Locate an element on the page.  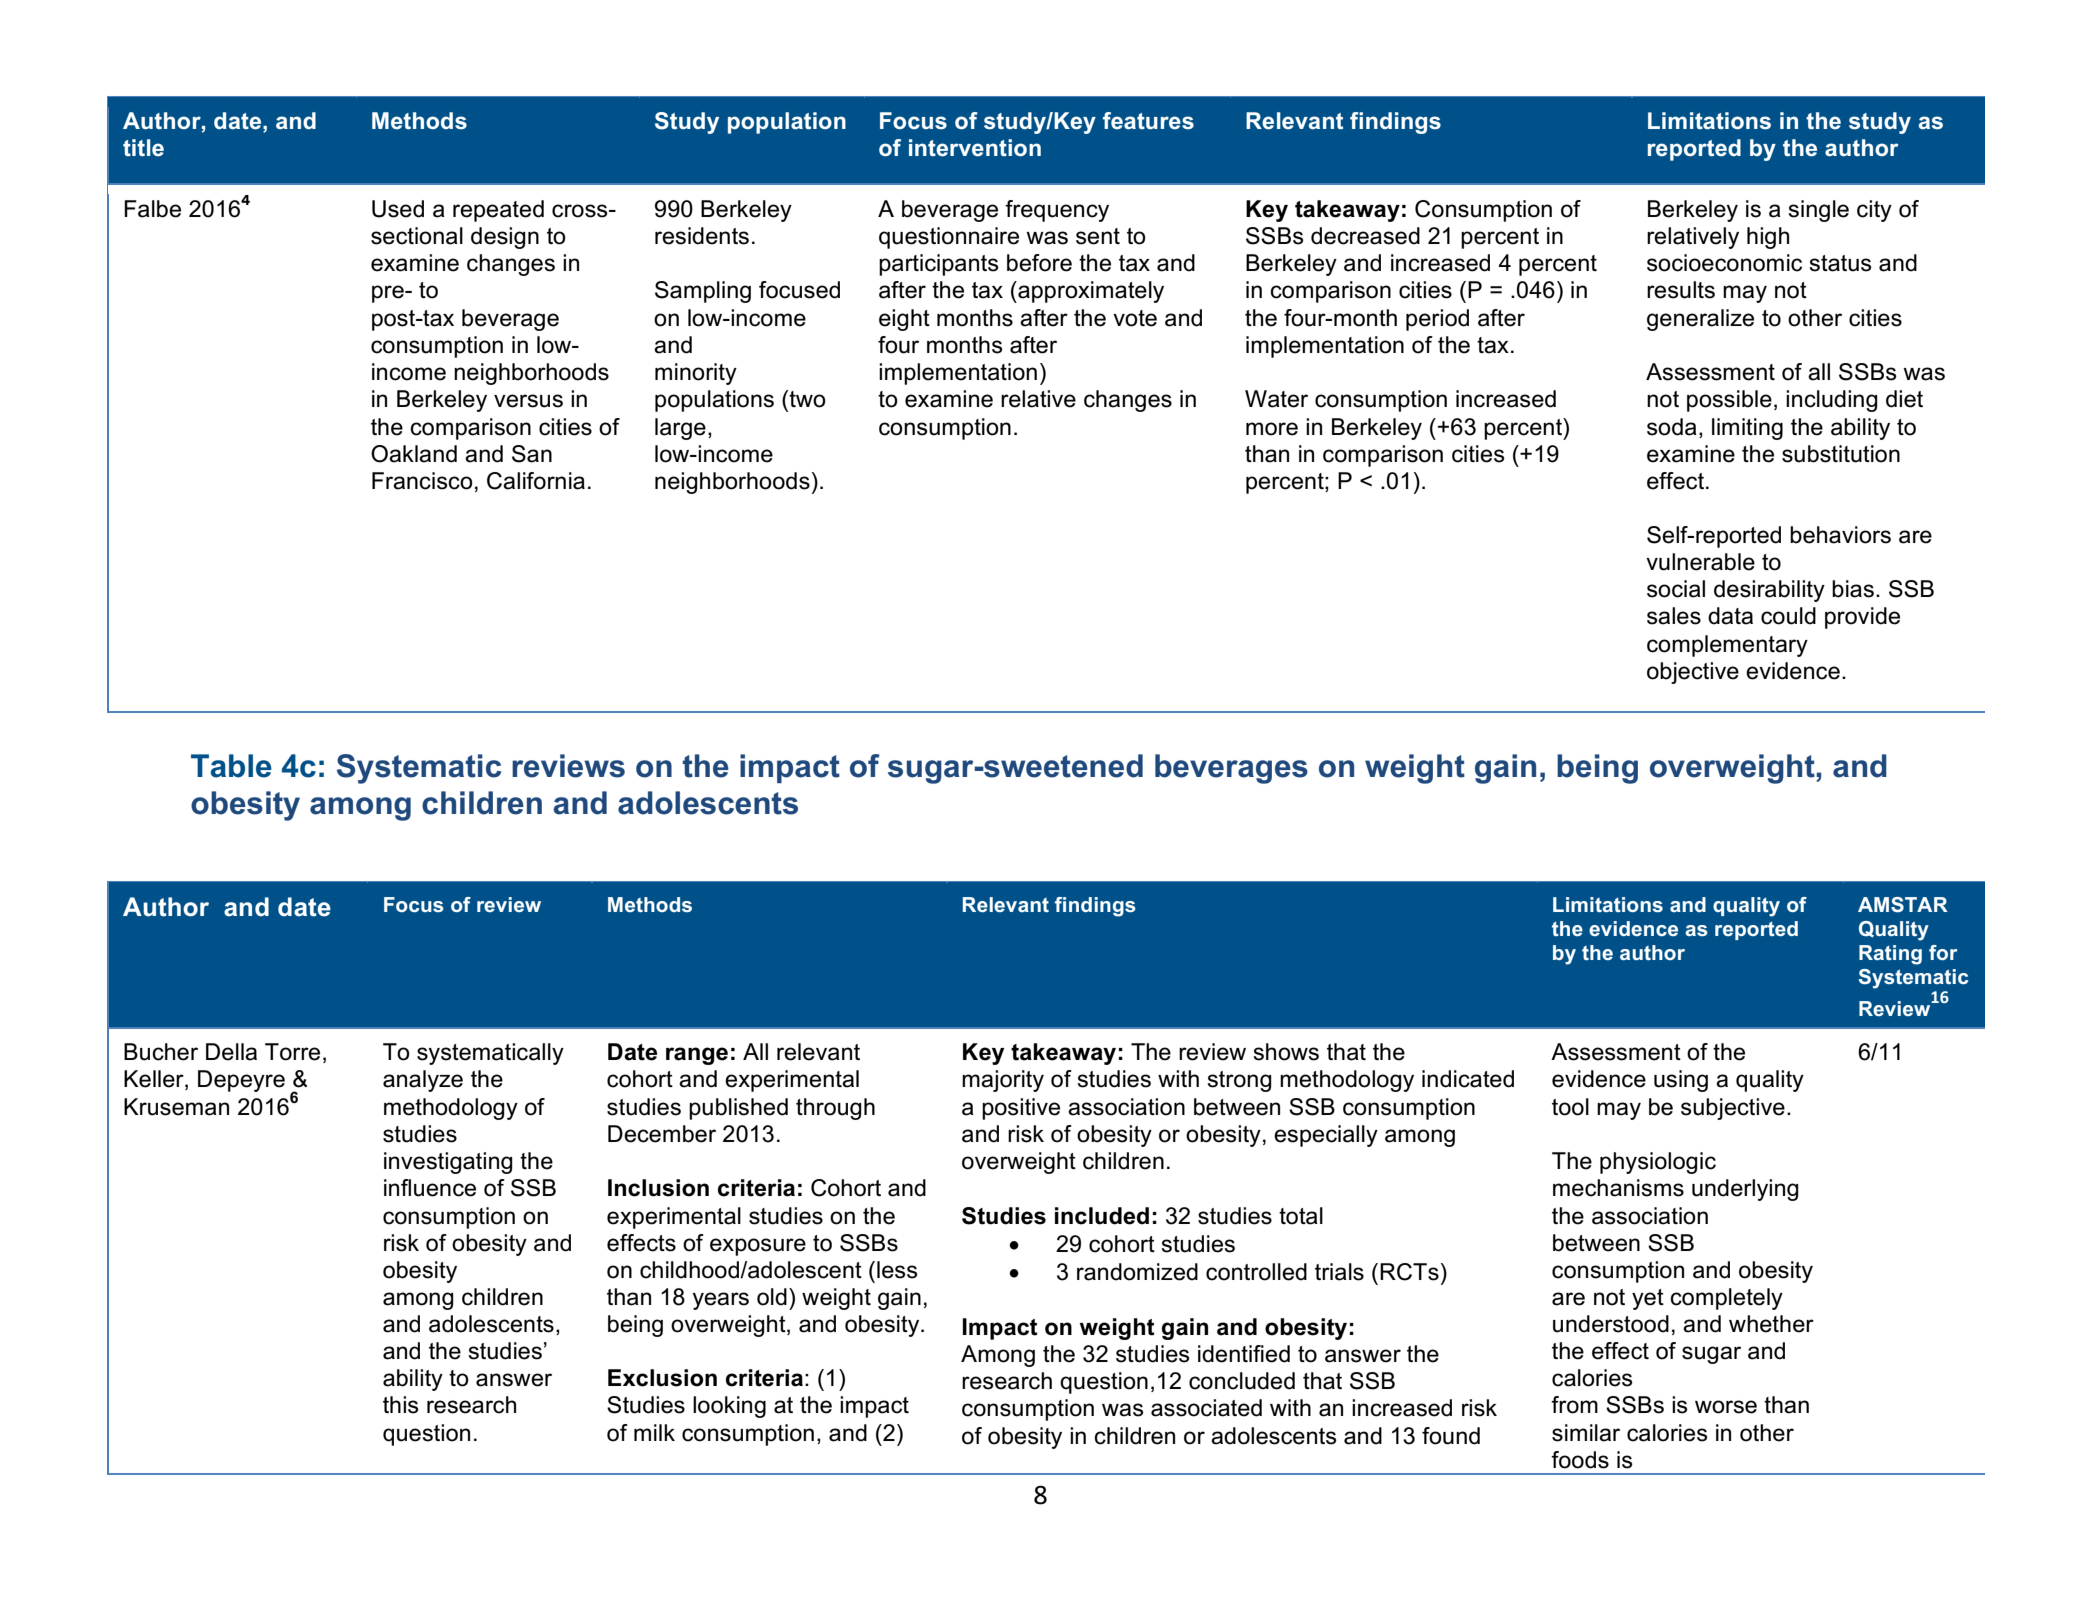
associated is located at coordinates (1206, 1408).
